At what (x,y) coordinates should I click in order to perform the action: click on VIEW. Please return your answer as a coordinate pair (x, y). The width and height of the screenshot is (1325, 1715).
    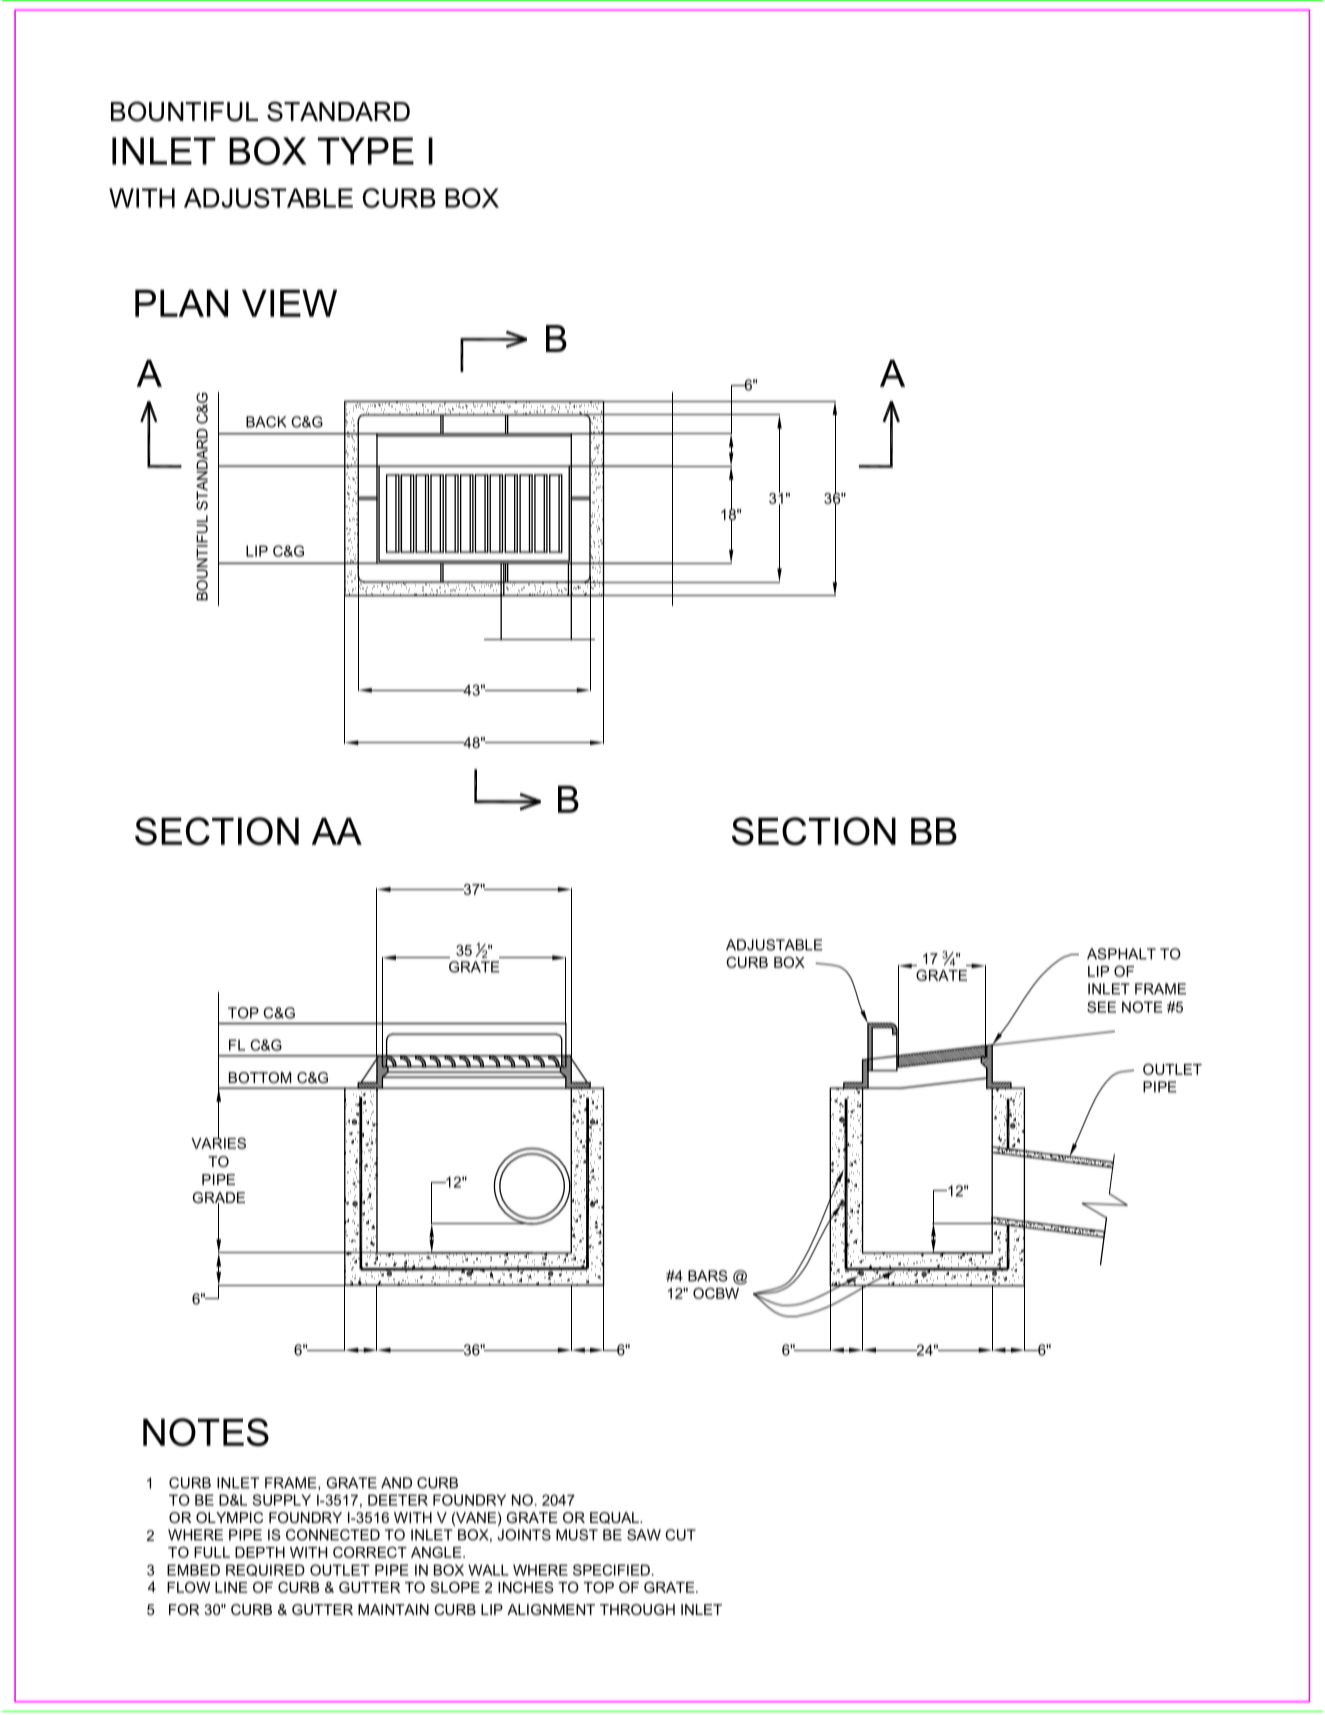
    Looking at the image, I should click on (289, 303).
